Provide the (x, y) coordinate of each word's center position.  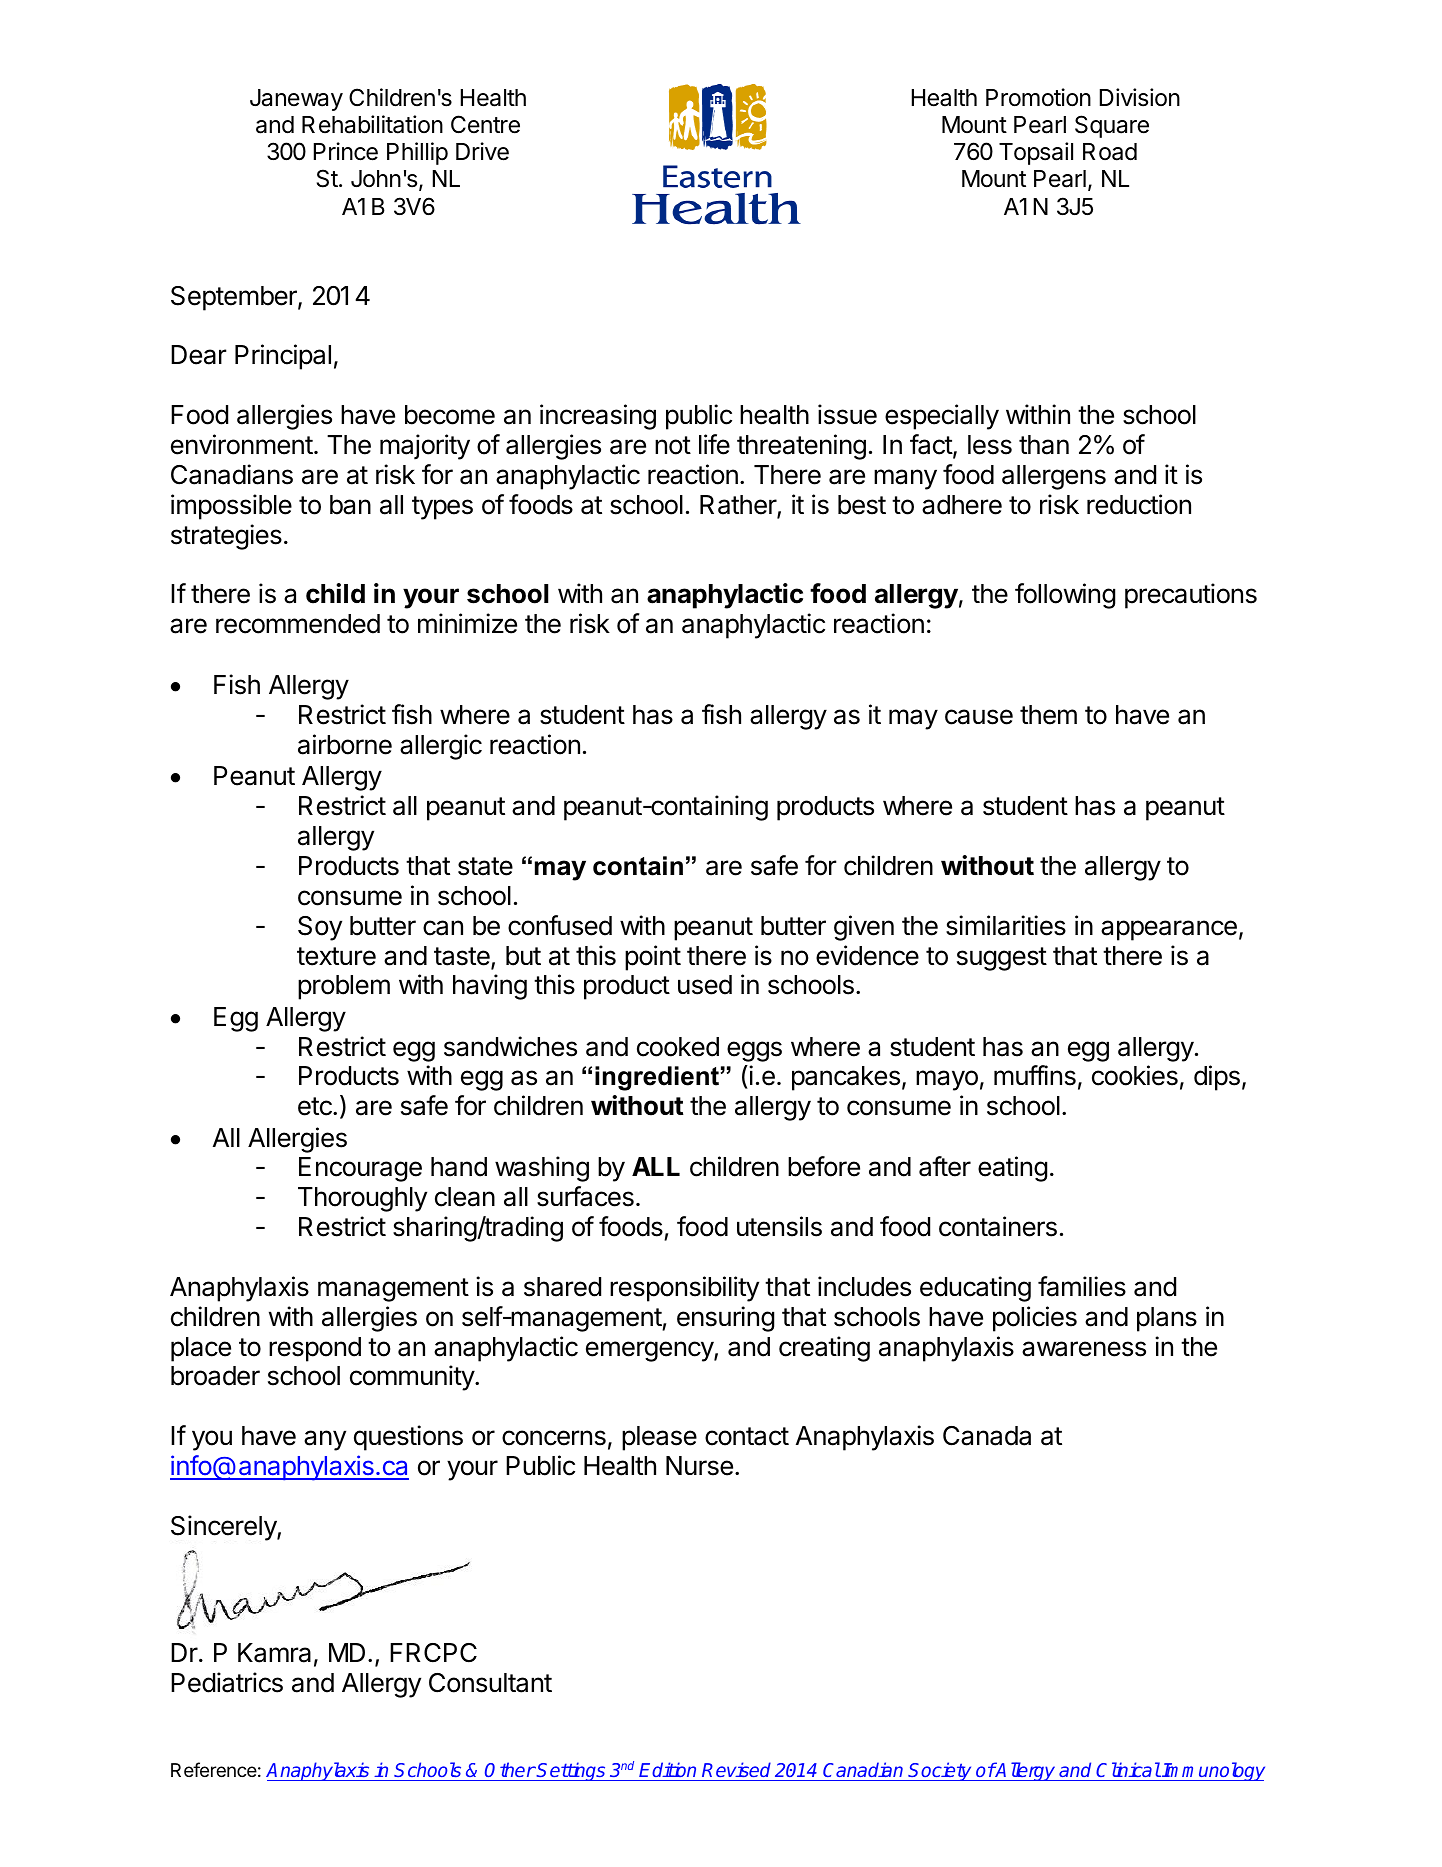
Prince (346, 151)
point (653, 958)
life (714, 444)
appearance (1169, 930)
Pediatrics (227, 1682)
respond (315, 1349)
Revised (737, 1771)
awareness (1084, 1349)
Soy (320, 928)
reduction (1139, 504)
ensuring (725, 1319)
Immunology (1213, 1771)
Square (1112, 126)
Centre (485, 124)
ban (350, 505)
